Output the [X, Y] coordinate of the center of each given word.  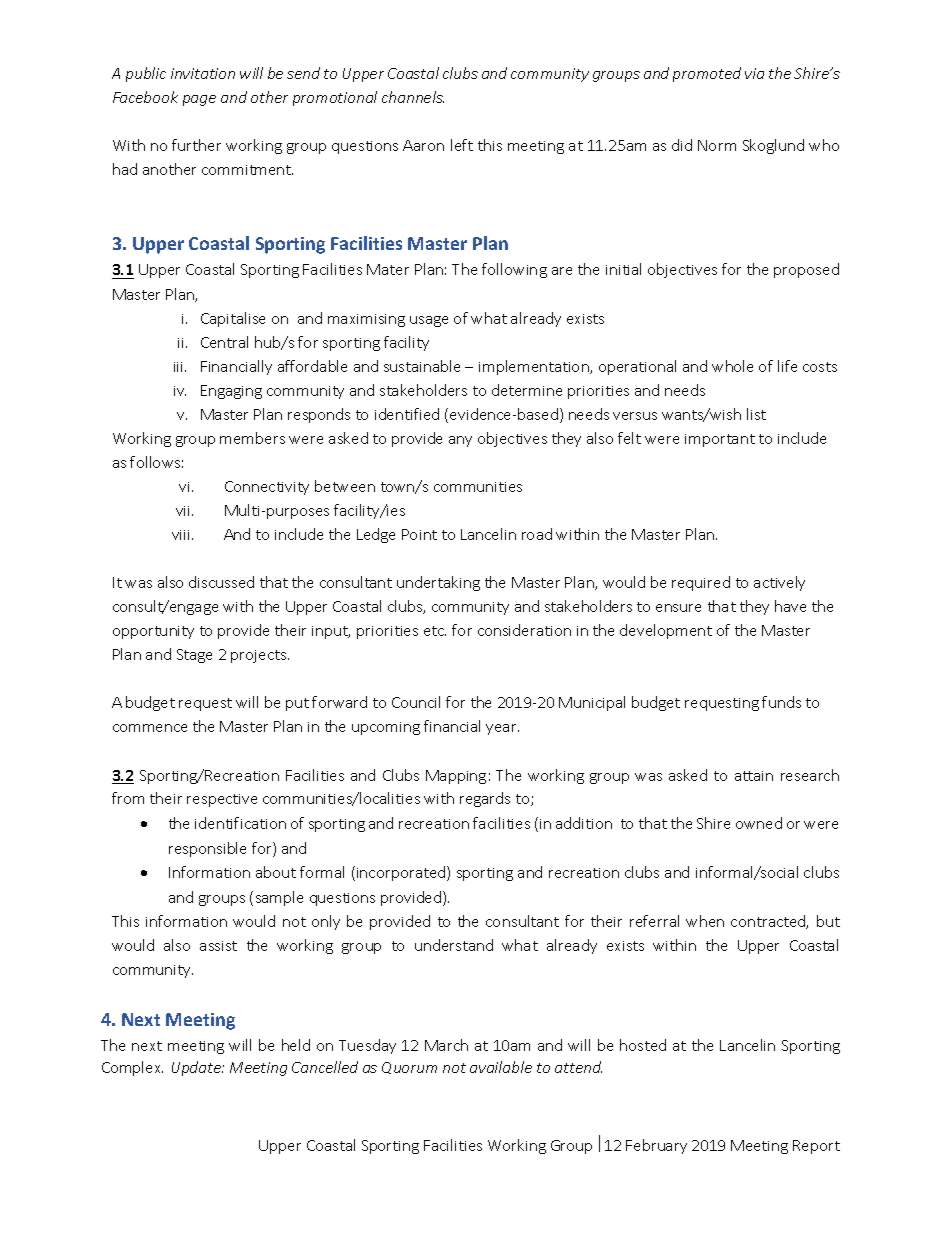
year [502, 729]
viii [182, 535]
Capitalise [233, 319]
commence [150, 728]
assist [218, 946]
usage [429, 321]
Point [419, 534]
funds [781, 702]
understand [454, 945]
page [199, 100]
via [754, 73]
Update [197, 1068]
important [720, 440]
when [705, 921]
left [462, 145]
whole [732, 366]
